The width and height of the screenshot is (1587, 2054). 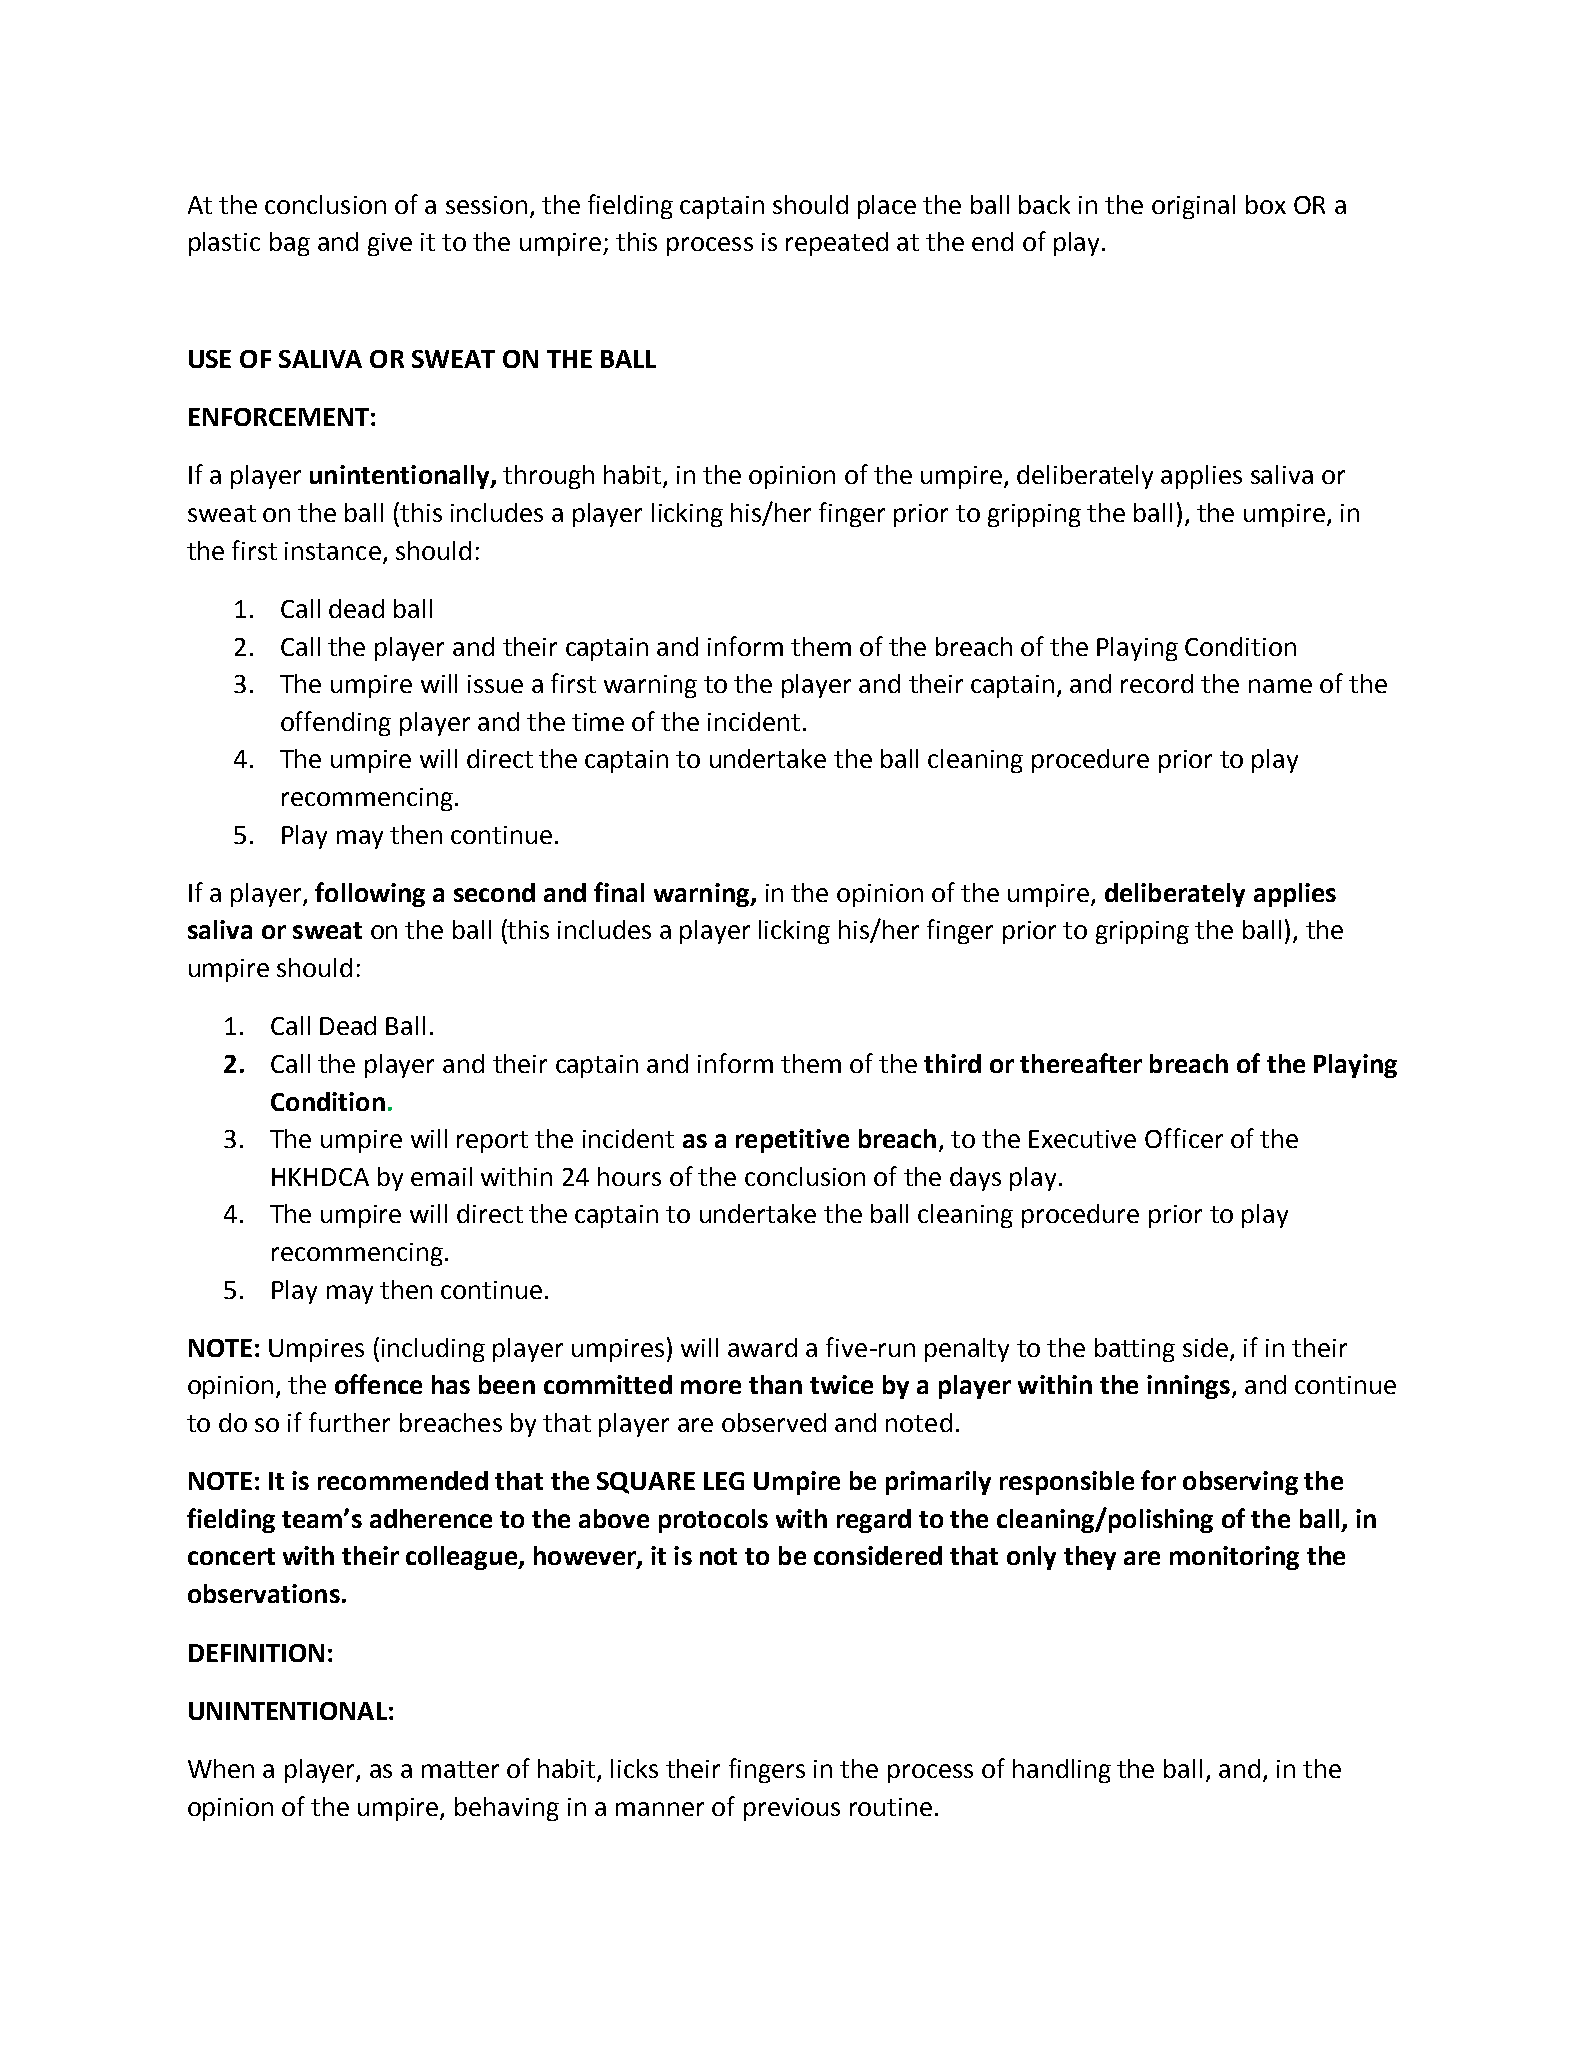 I want to click on repeated, so click(x=837, y=244).
